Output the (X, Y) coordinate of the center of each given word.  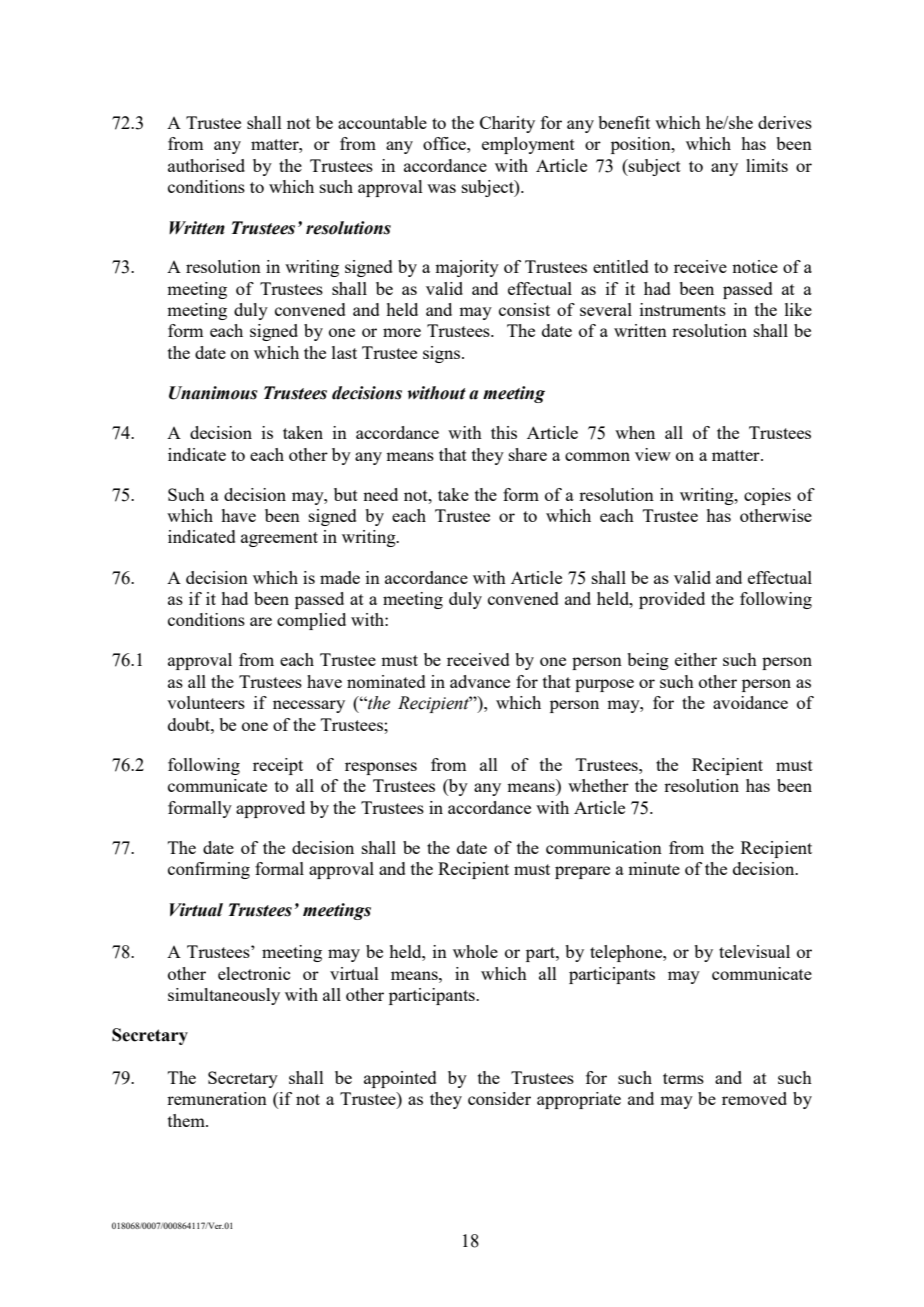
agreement (279, 539)
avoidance (750, 702)
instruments (683, 309)
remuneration (217, 1098)
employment (528, 145)
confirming (209, 870)
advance (480, 681)
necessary (309, 706)
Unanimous (213, 393)
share (528, 454)
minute (654, 868)
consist (524, 309)
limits (767, 165)
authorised (206, 165)
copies (767, 496)
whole (475, 951)
